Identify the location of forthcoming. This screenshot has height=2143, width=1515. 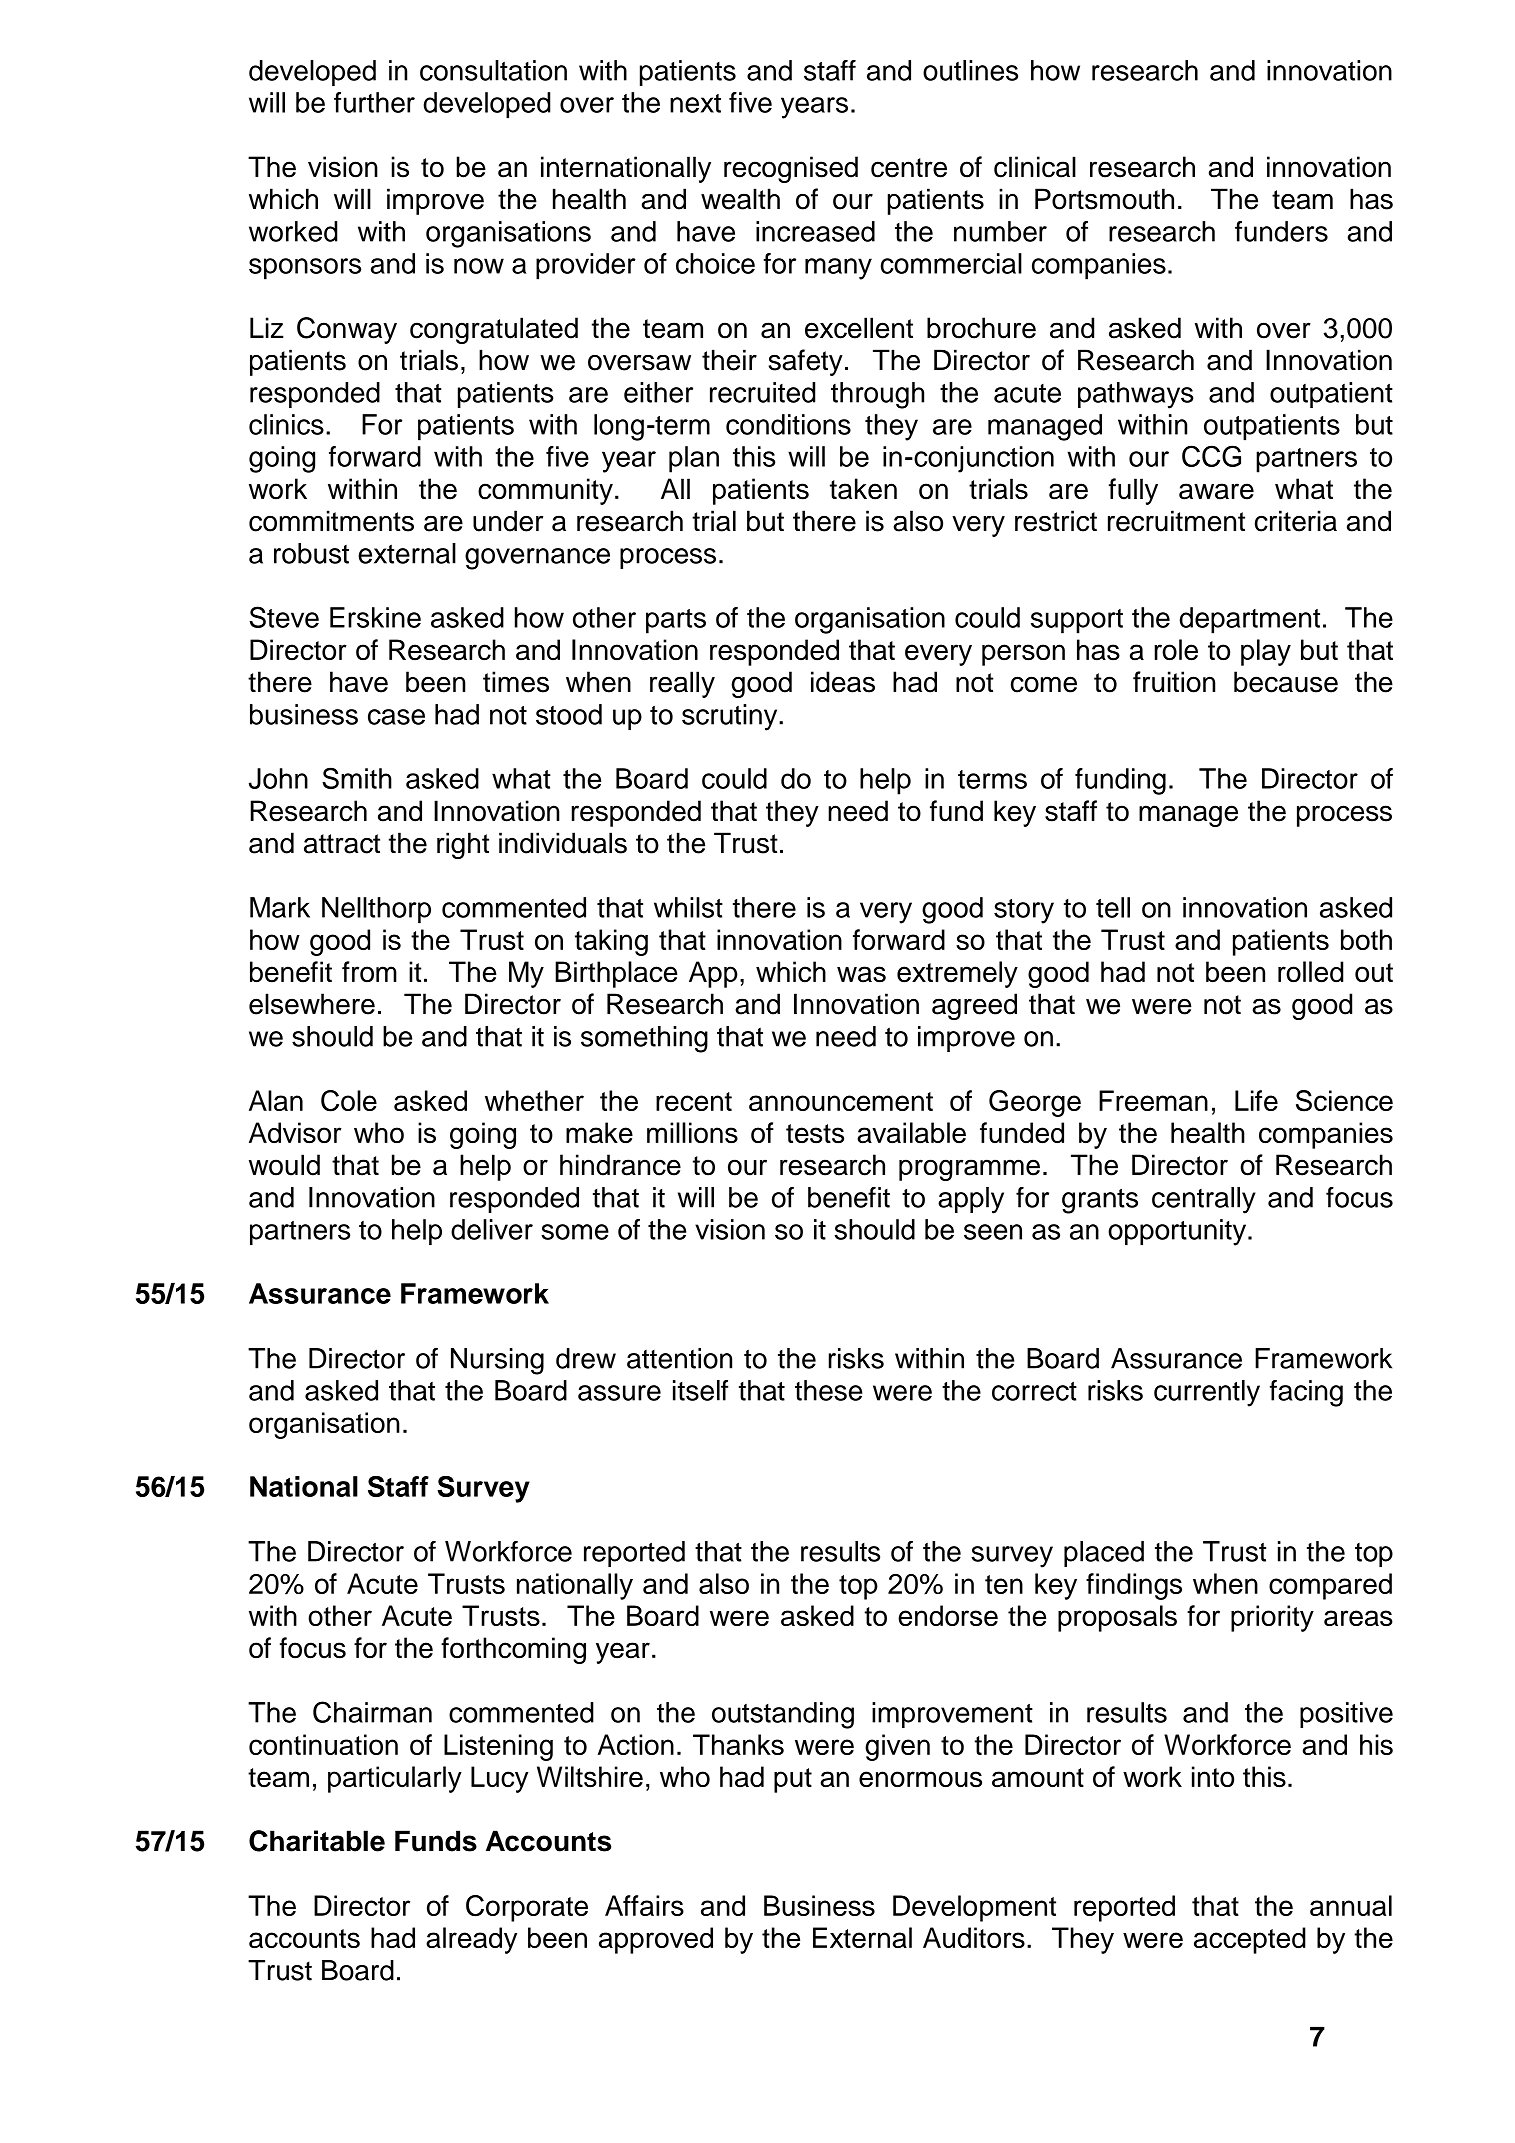
(513, 1650).
